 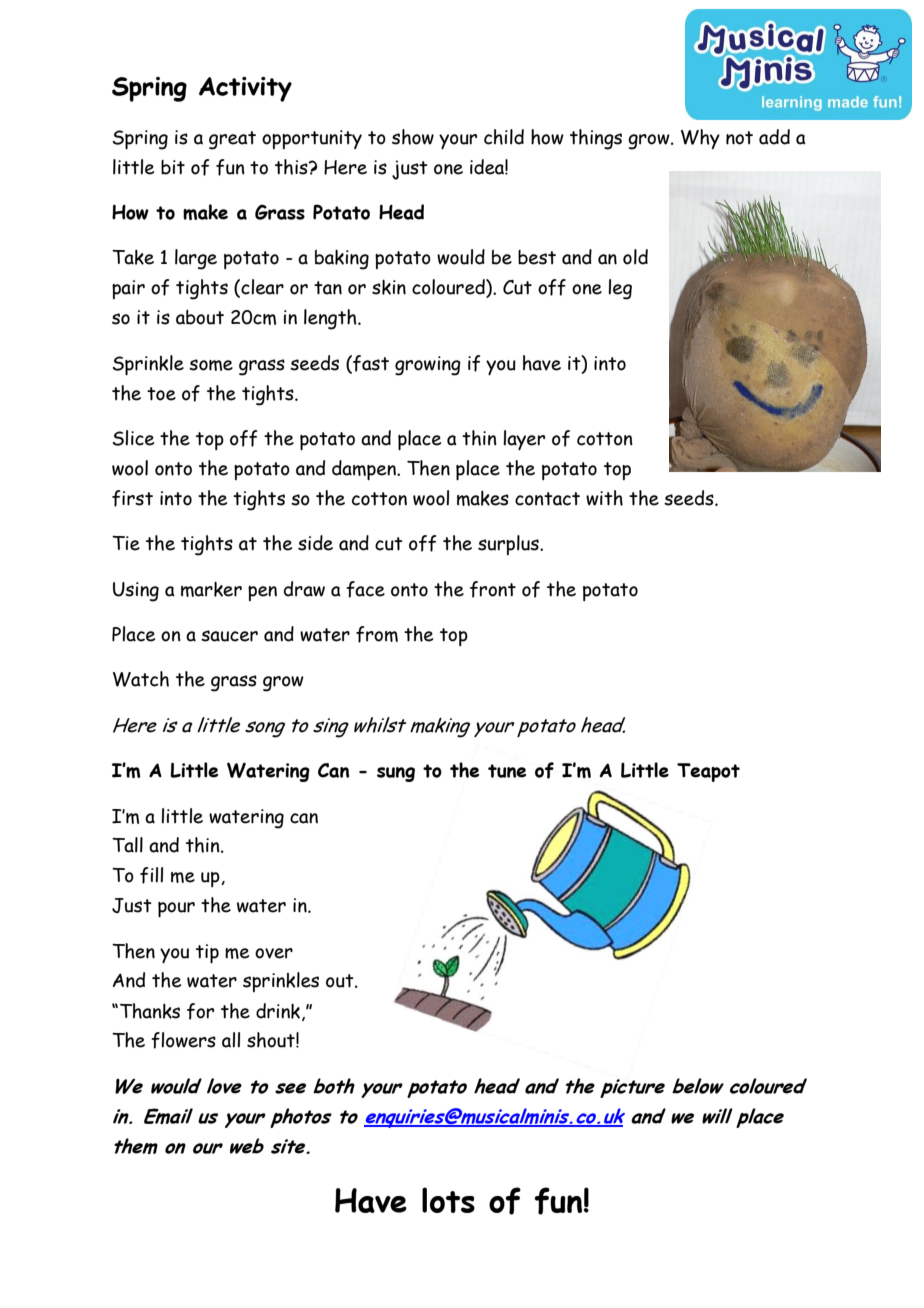 I want to click on drink, so click(x=279, y=1012).
